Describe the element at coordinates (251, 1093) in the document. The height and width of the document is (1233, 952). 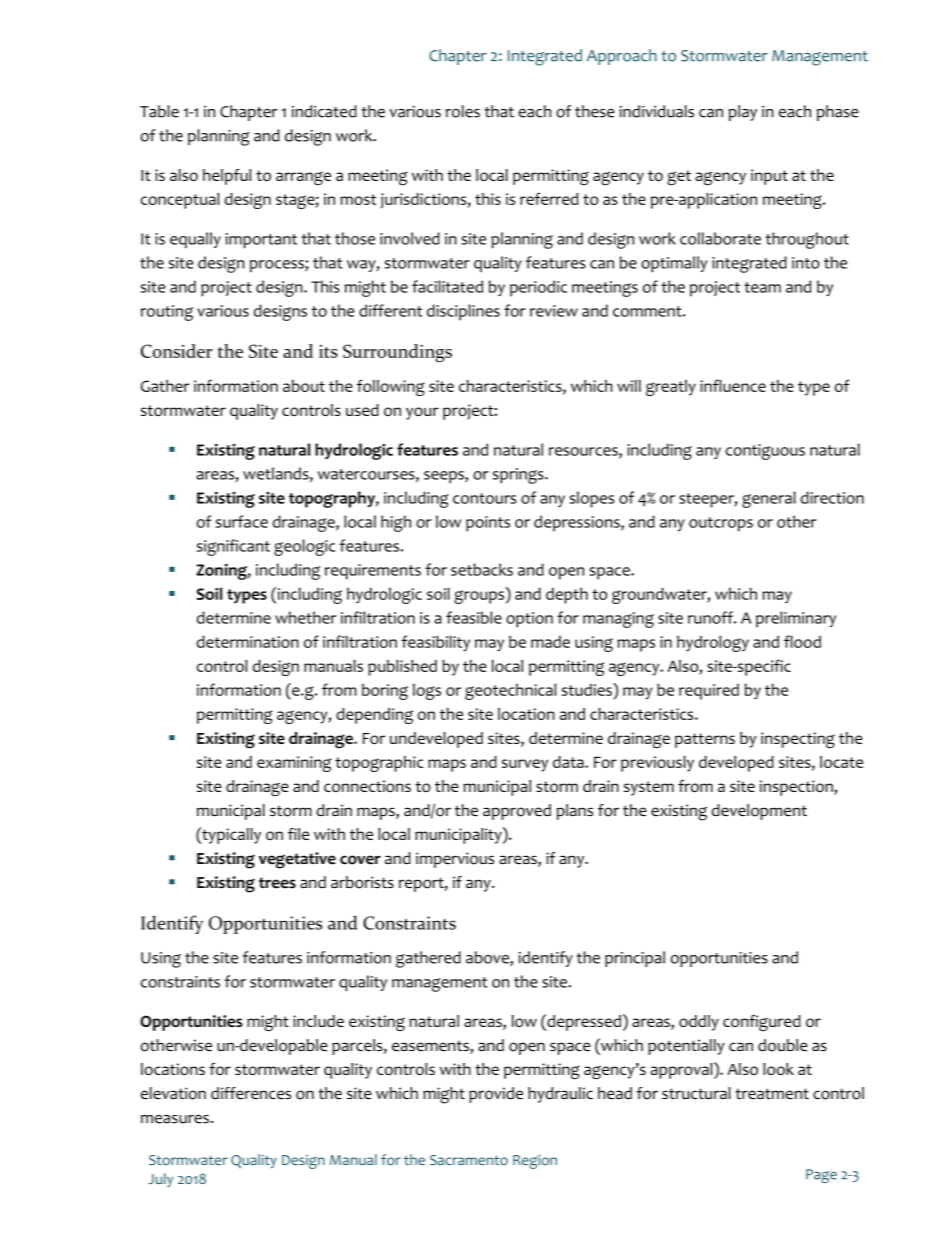
I see `differences` at that location.
